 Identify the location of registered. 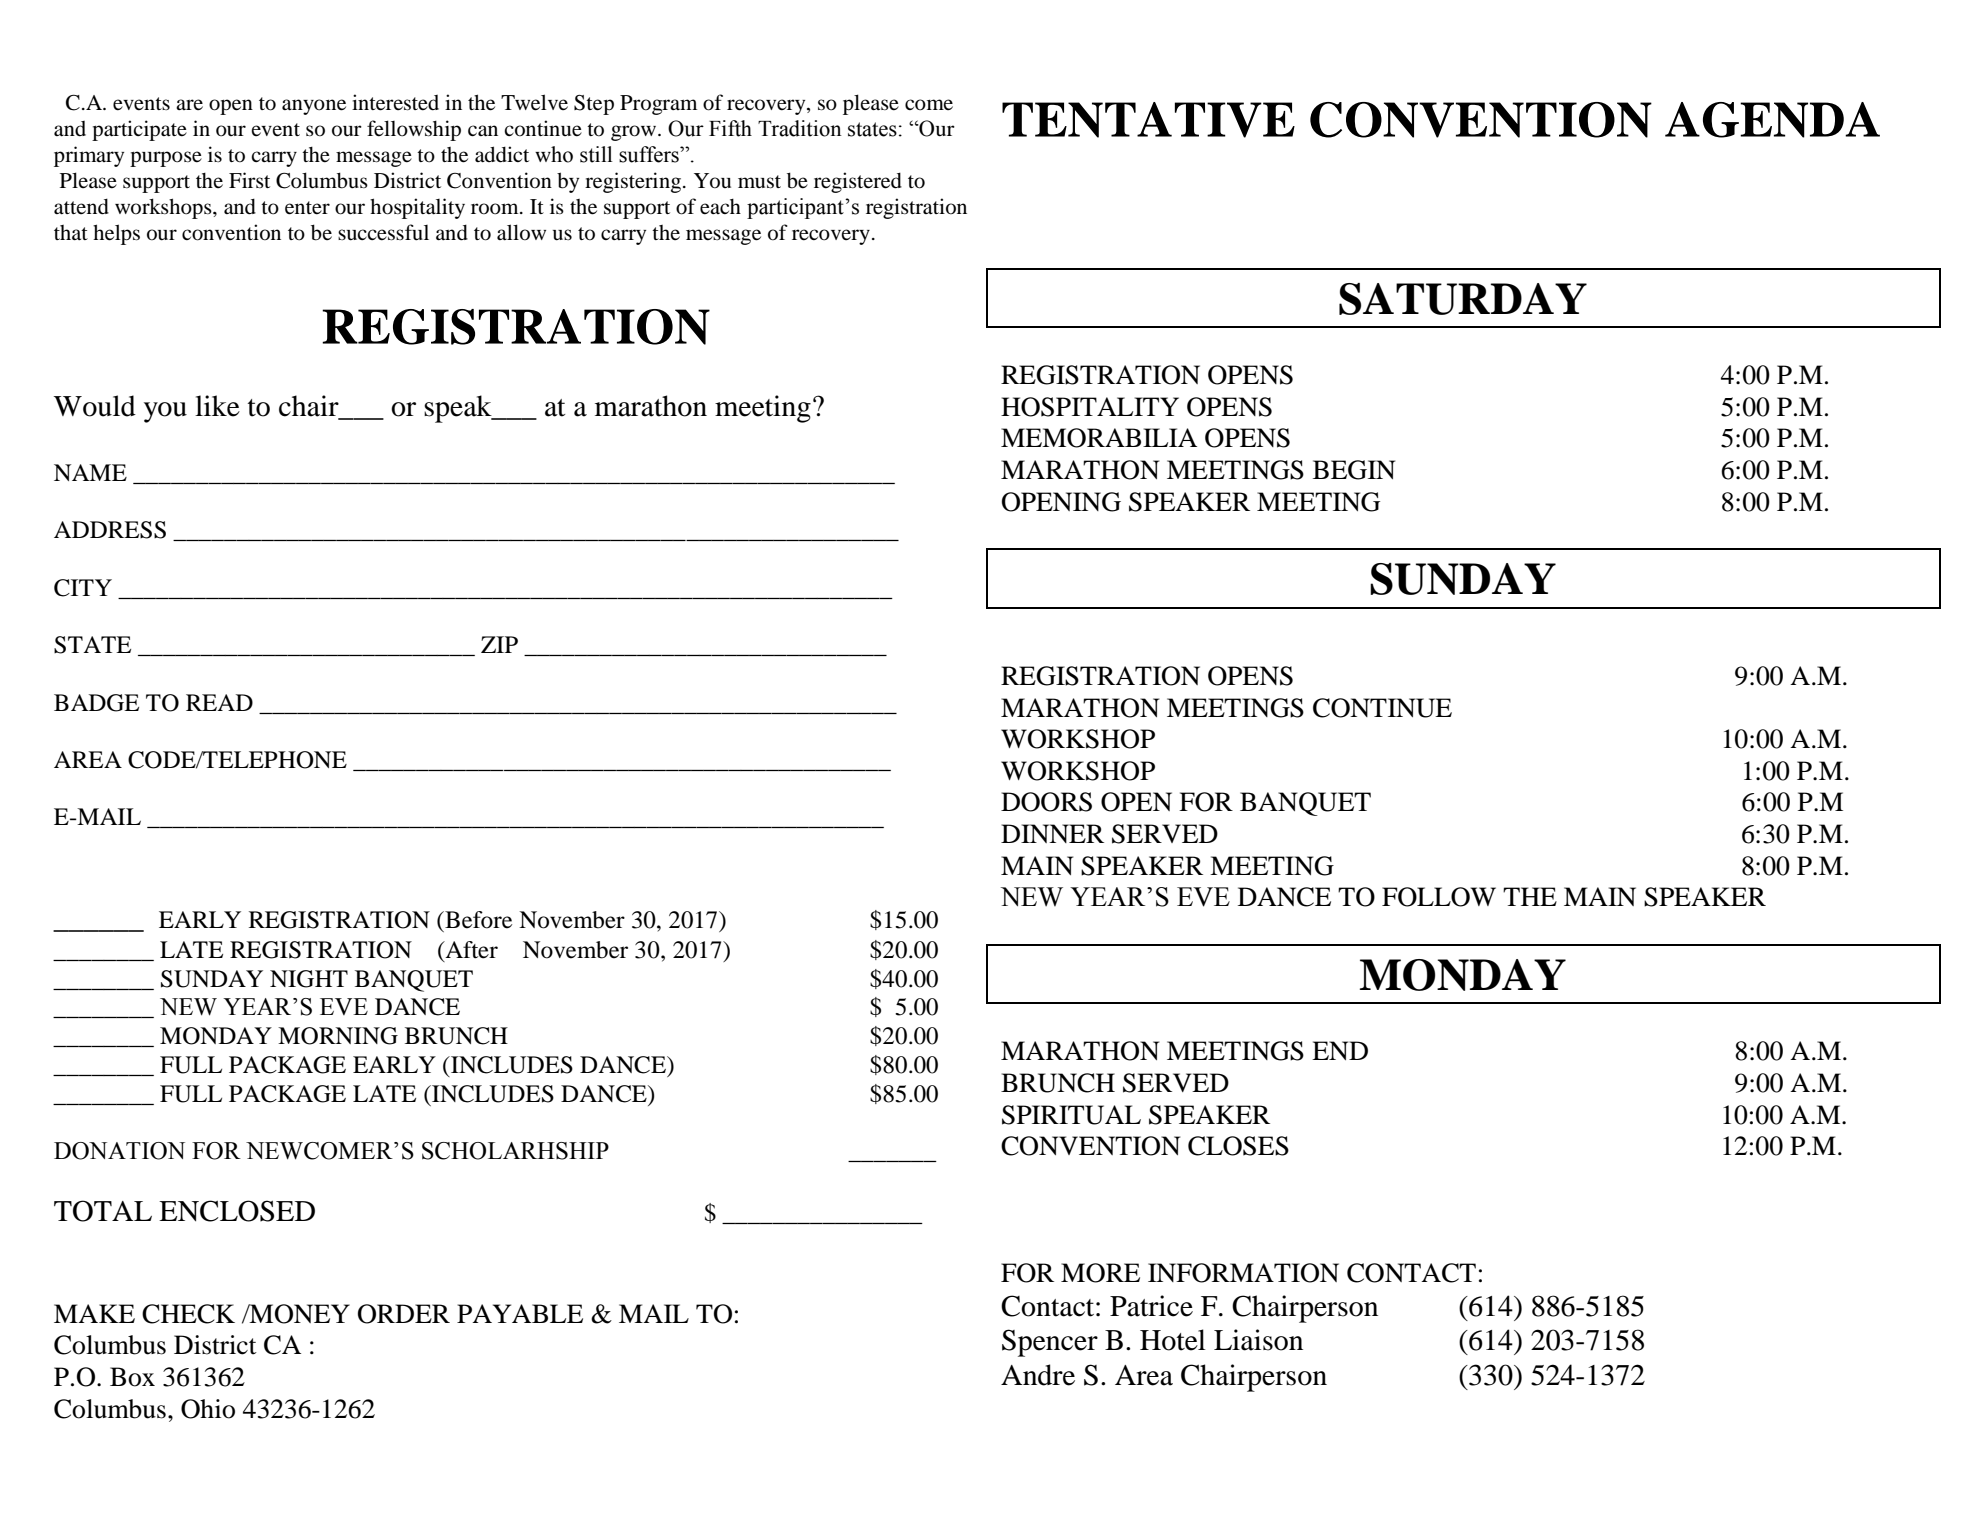
(858, 182).
